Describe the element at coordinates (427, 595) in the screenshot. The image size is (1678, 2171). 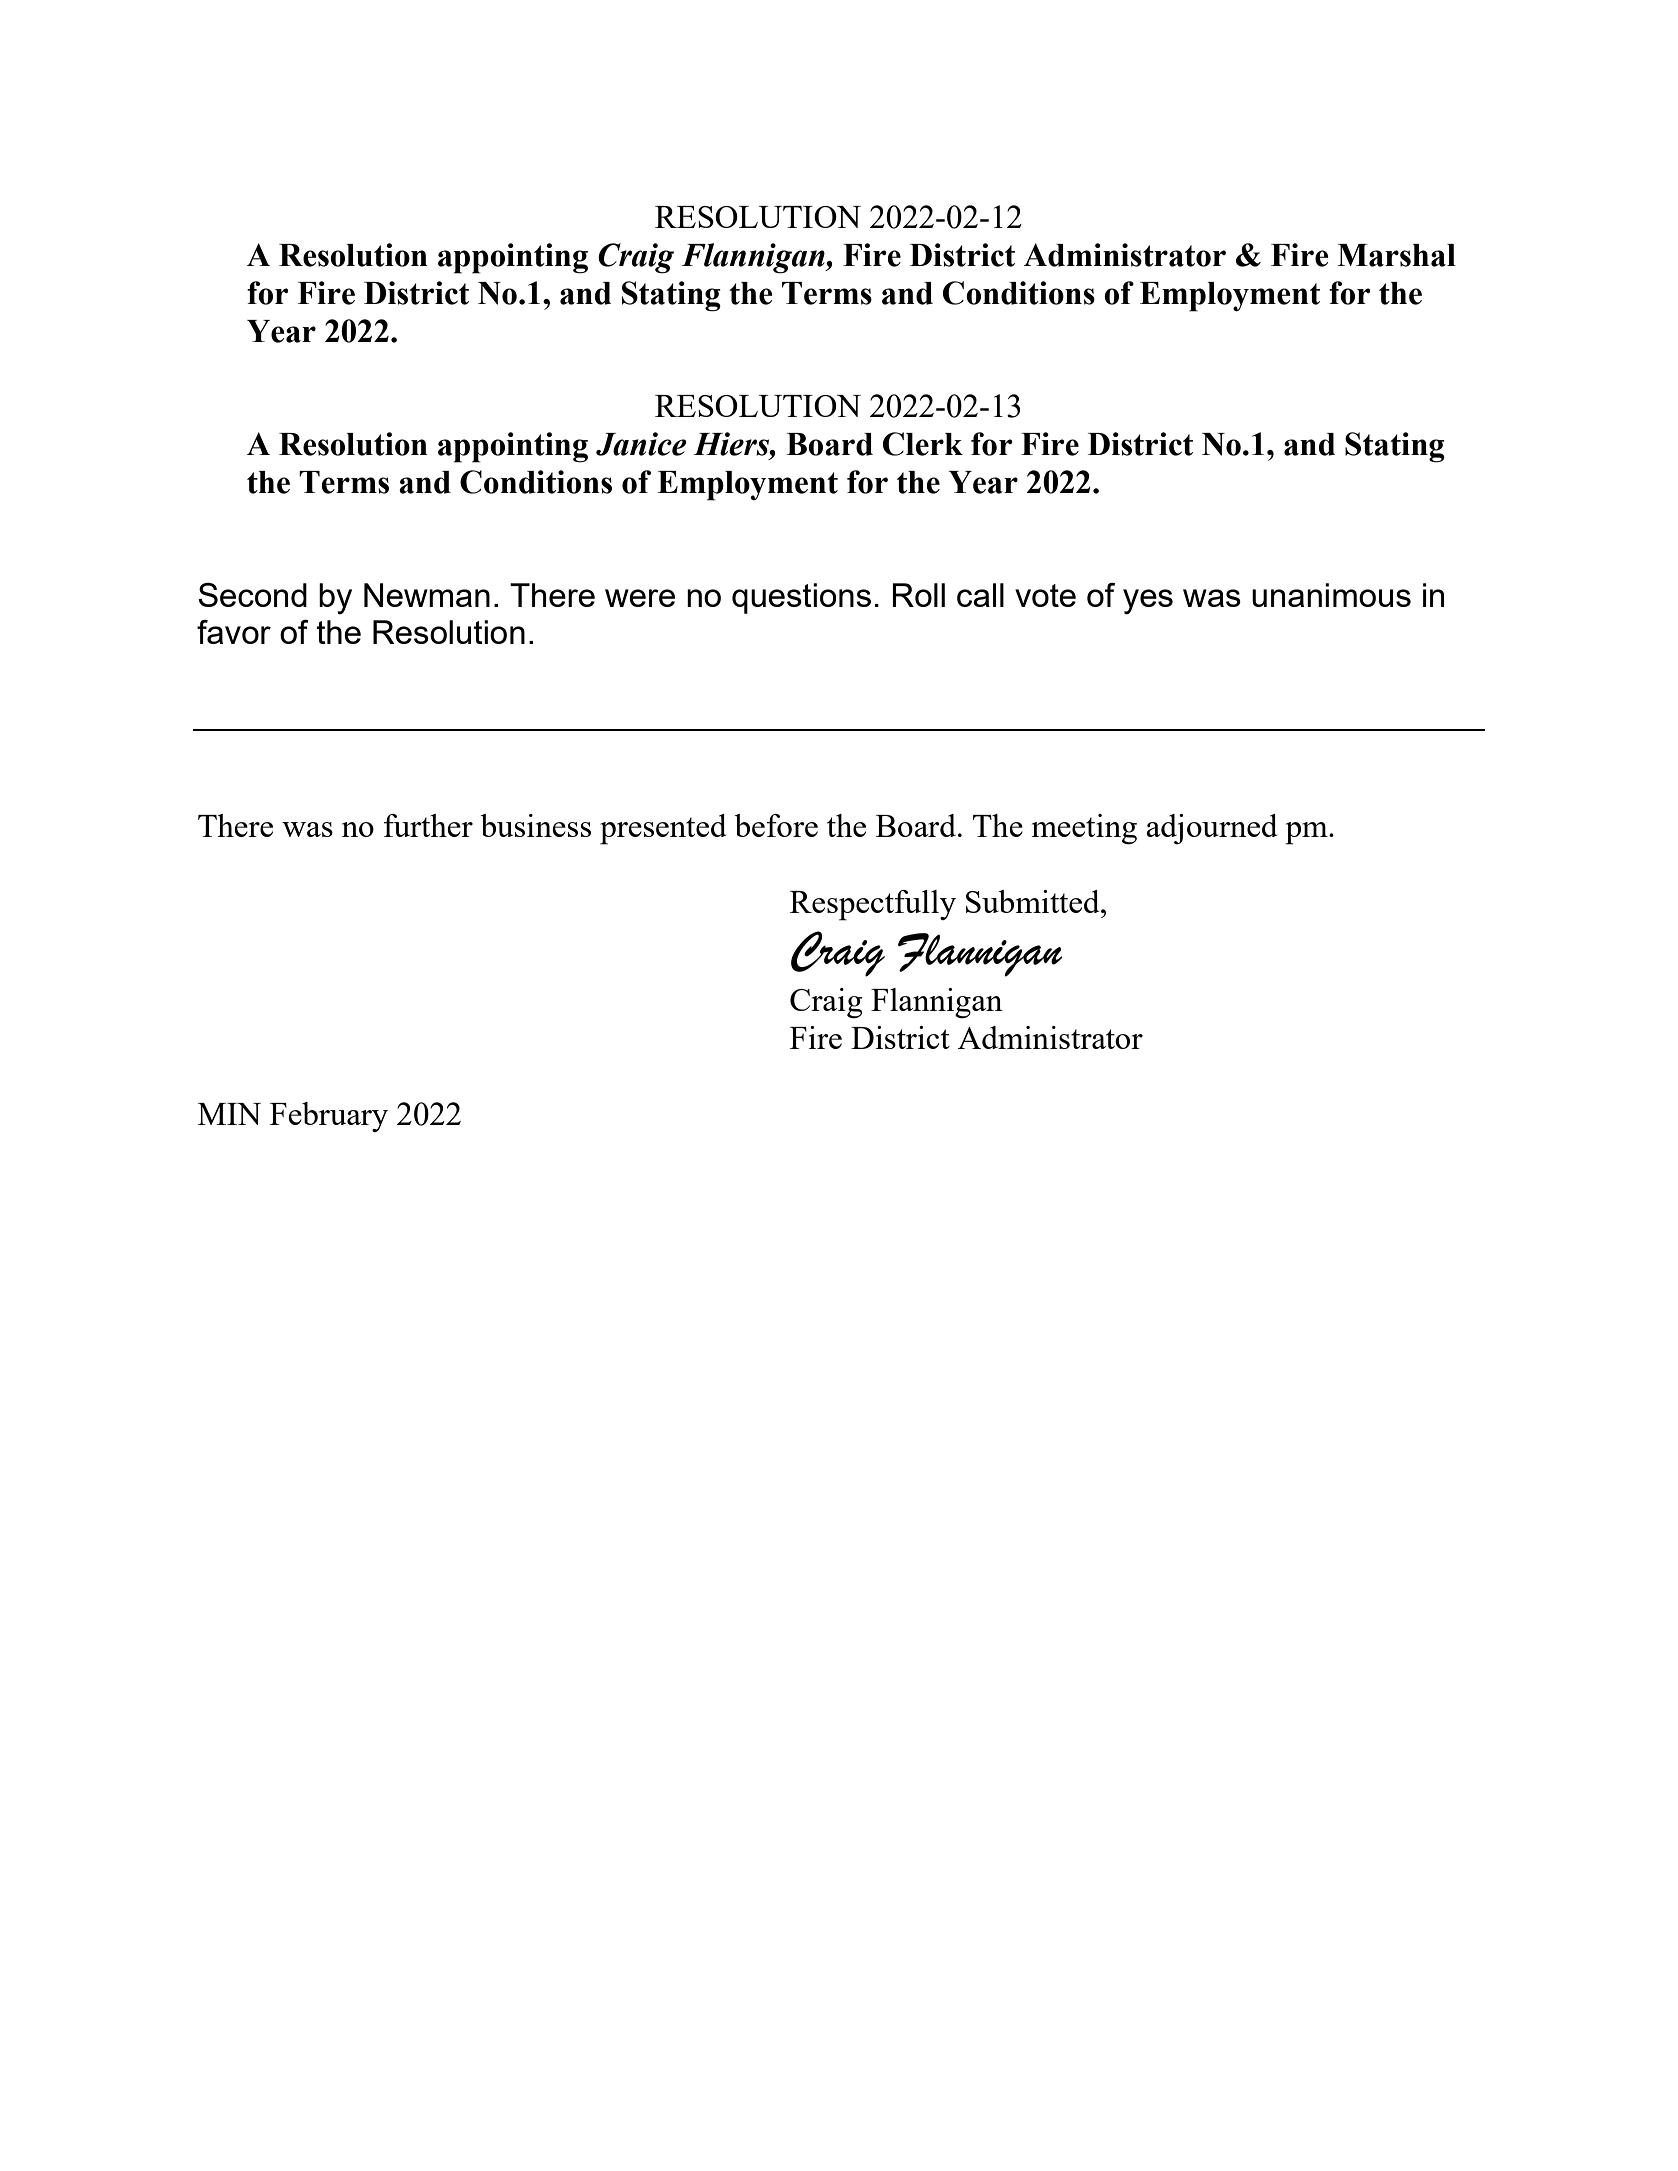
I see `Newman` at that location.
